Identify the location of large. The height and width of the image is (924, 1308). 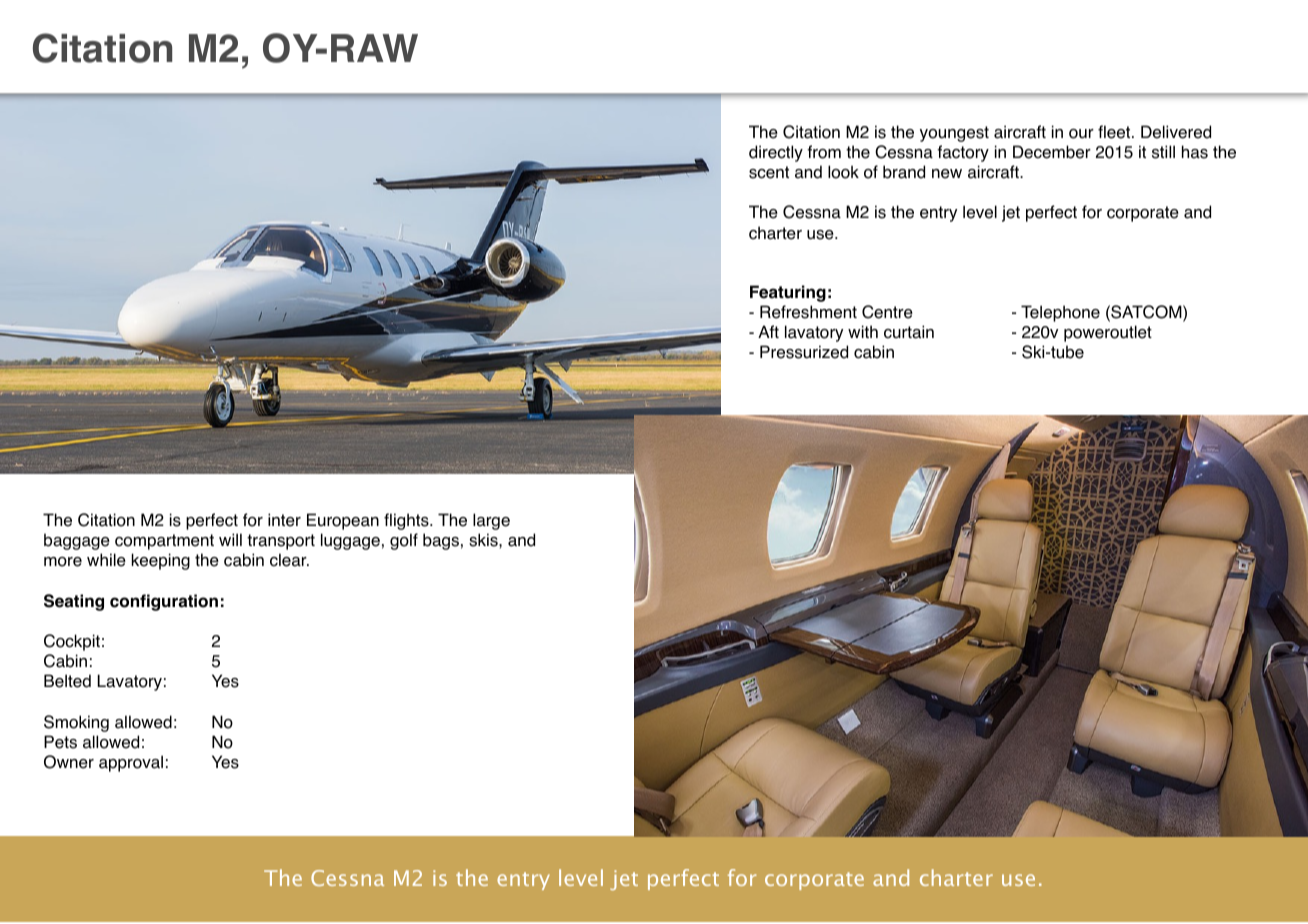
(491, 521).
